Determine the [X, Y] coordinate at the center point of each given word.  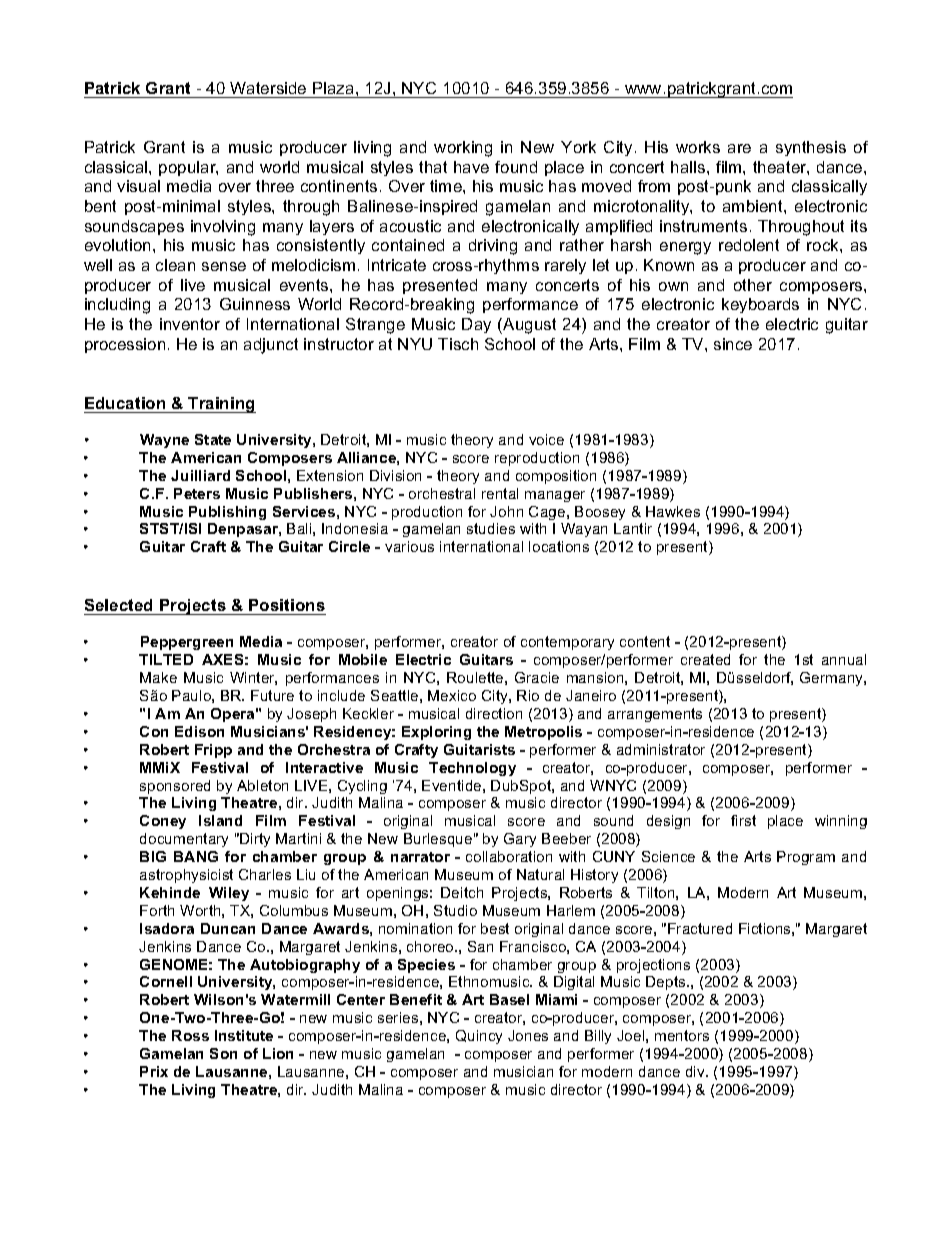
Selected [118, 605]
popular [188, 168]
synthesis [811, 148]
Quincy [479, 1037]
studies [491, 528]
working [463, 149]
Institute [244, 1035]
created [705, 659]
